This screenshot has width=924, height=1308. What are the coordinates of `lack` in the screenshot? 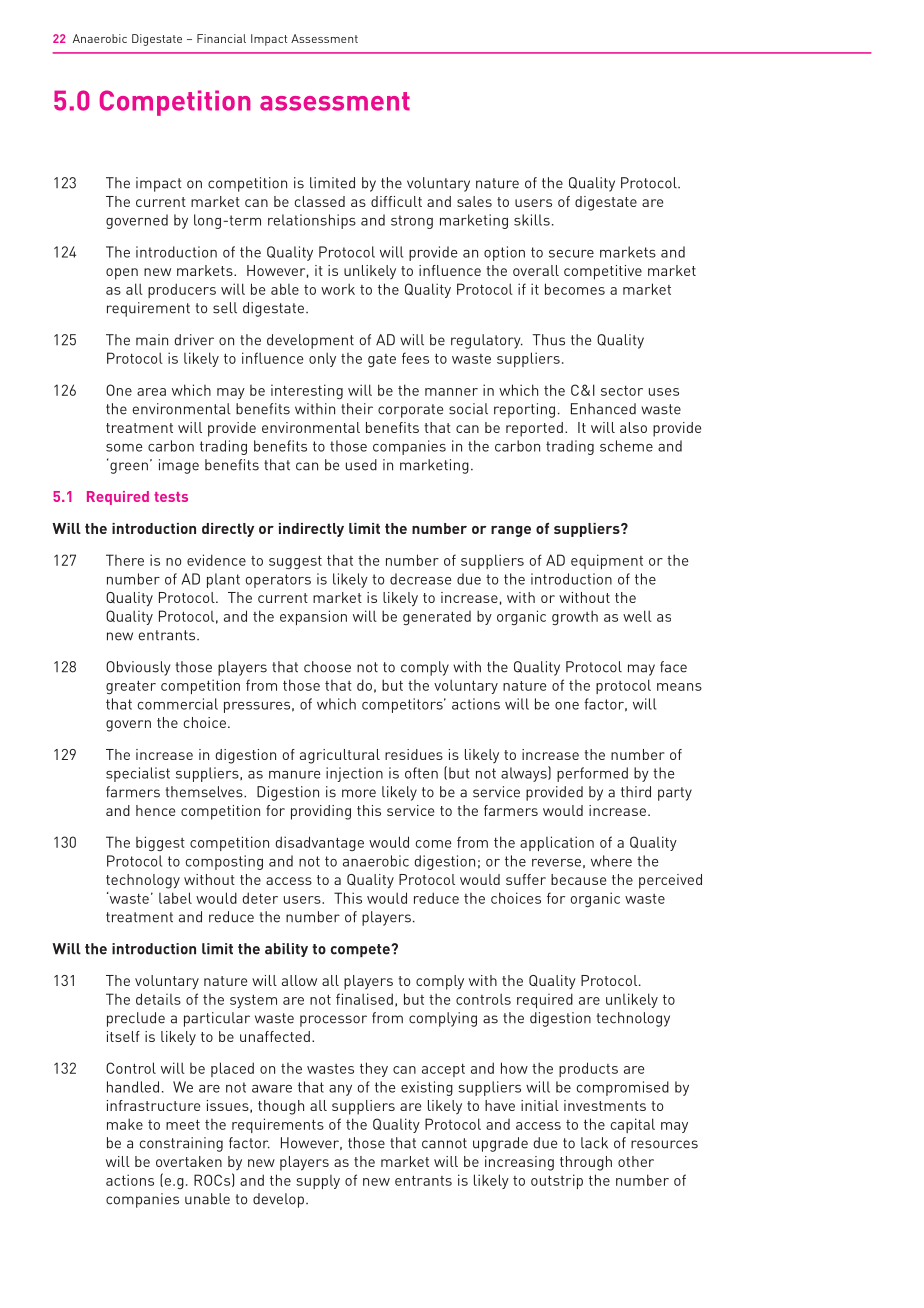 It's located at (594, 1143).
